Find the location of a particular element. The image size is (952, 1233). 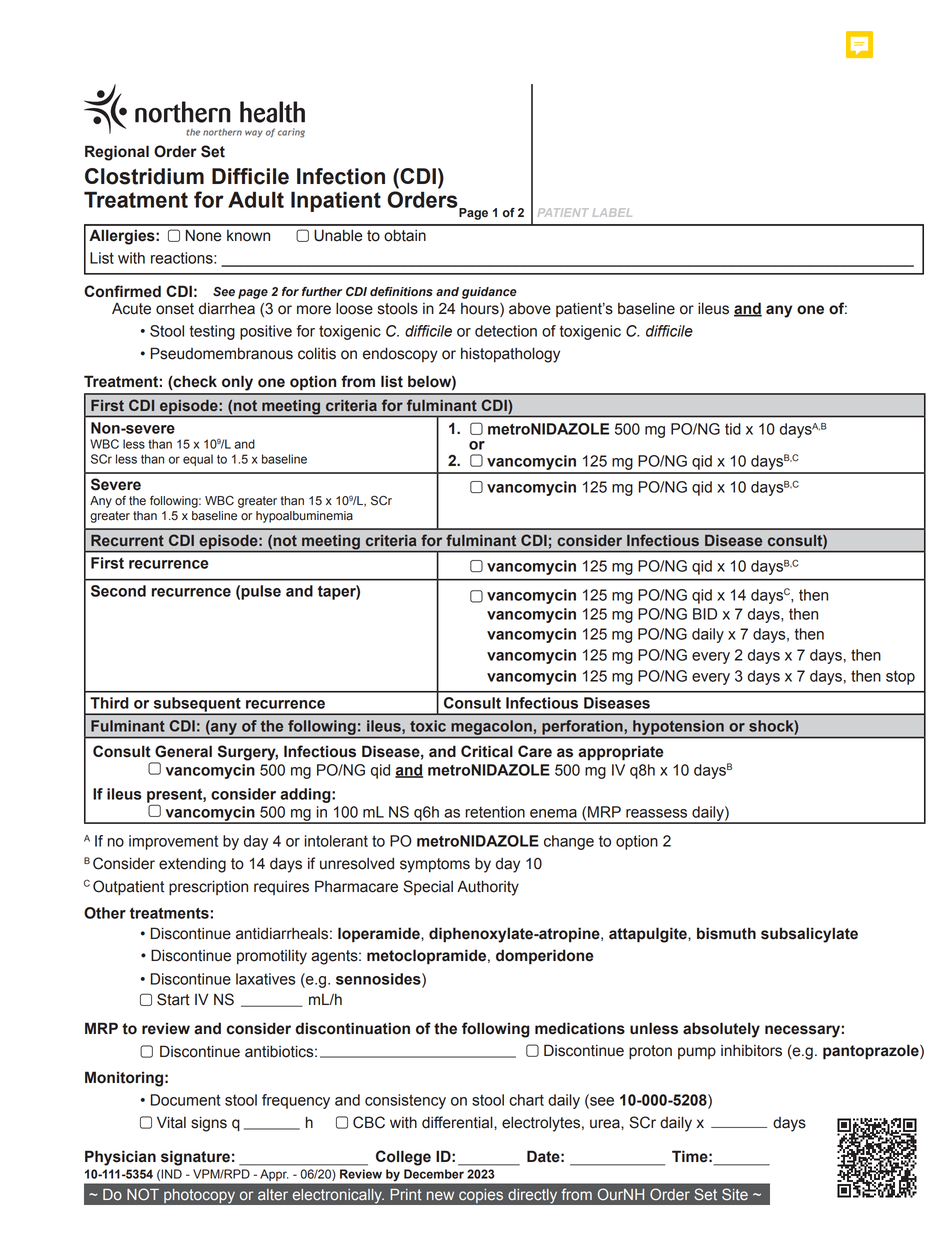

detection is located at coordinates (506, 331).
